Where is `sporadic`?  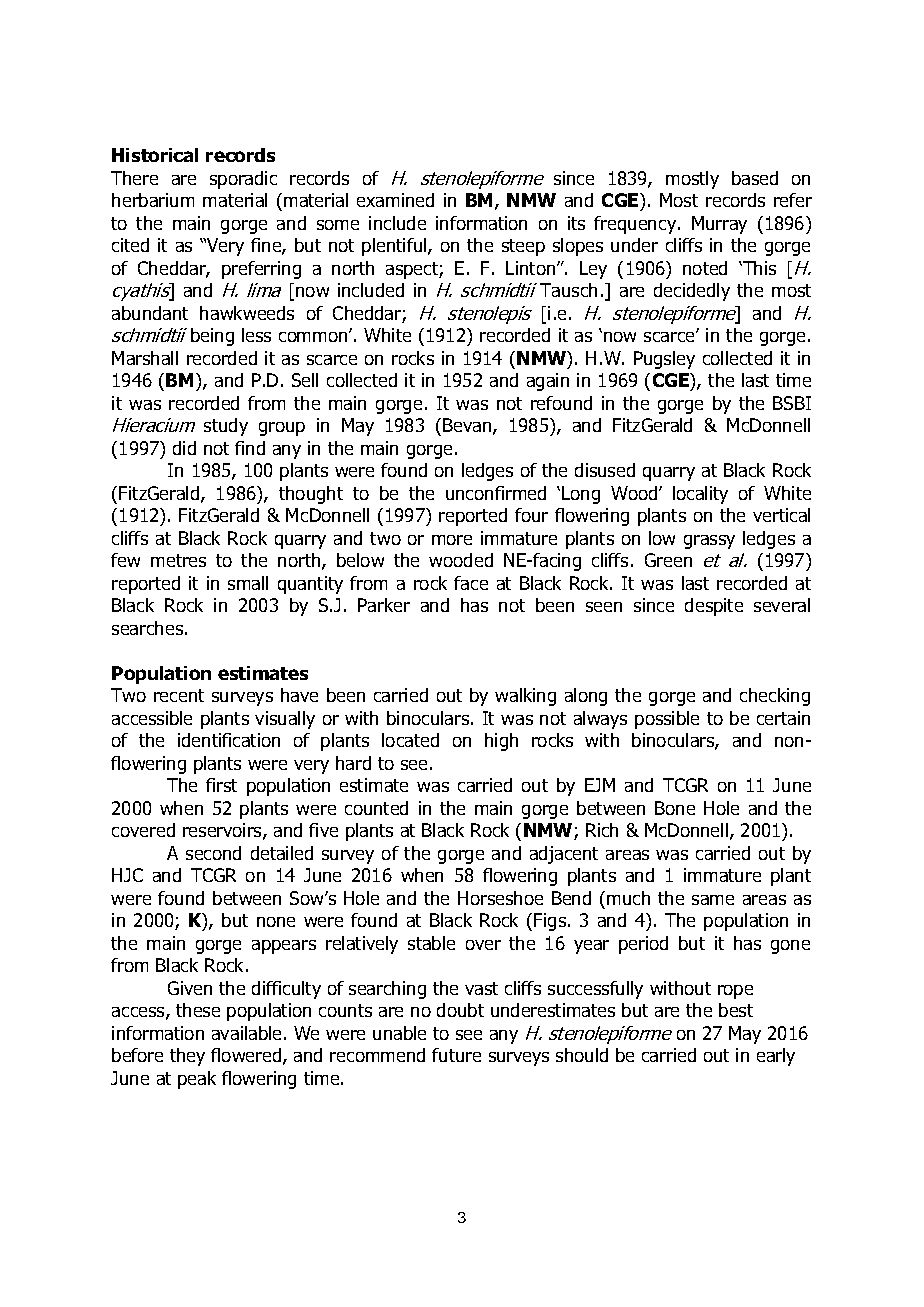
sporadic is located at coordinates (243, 180).
